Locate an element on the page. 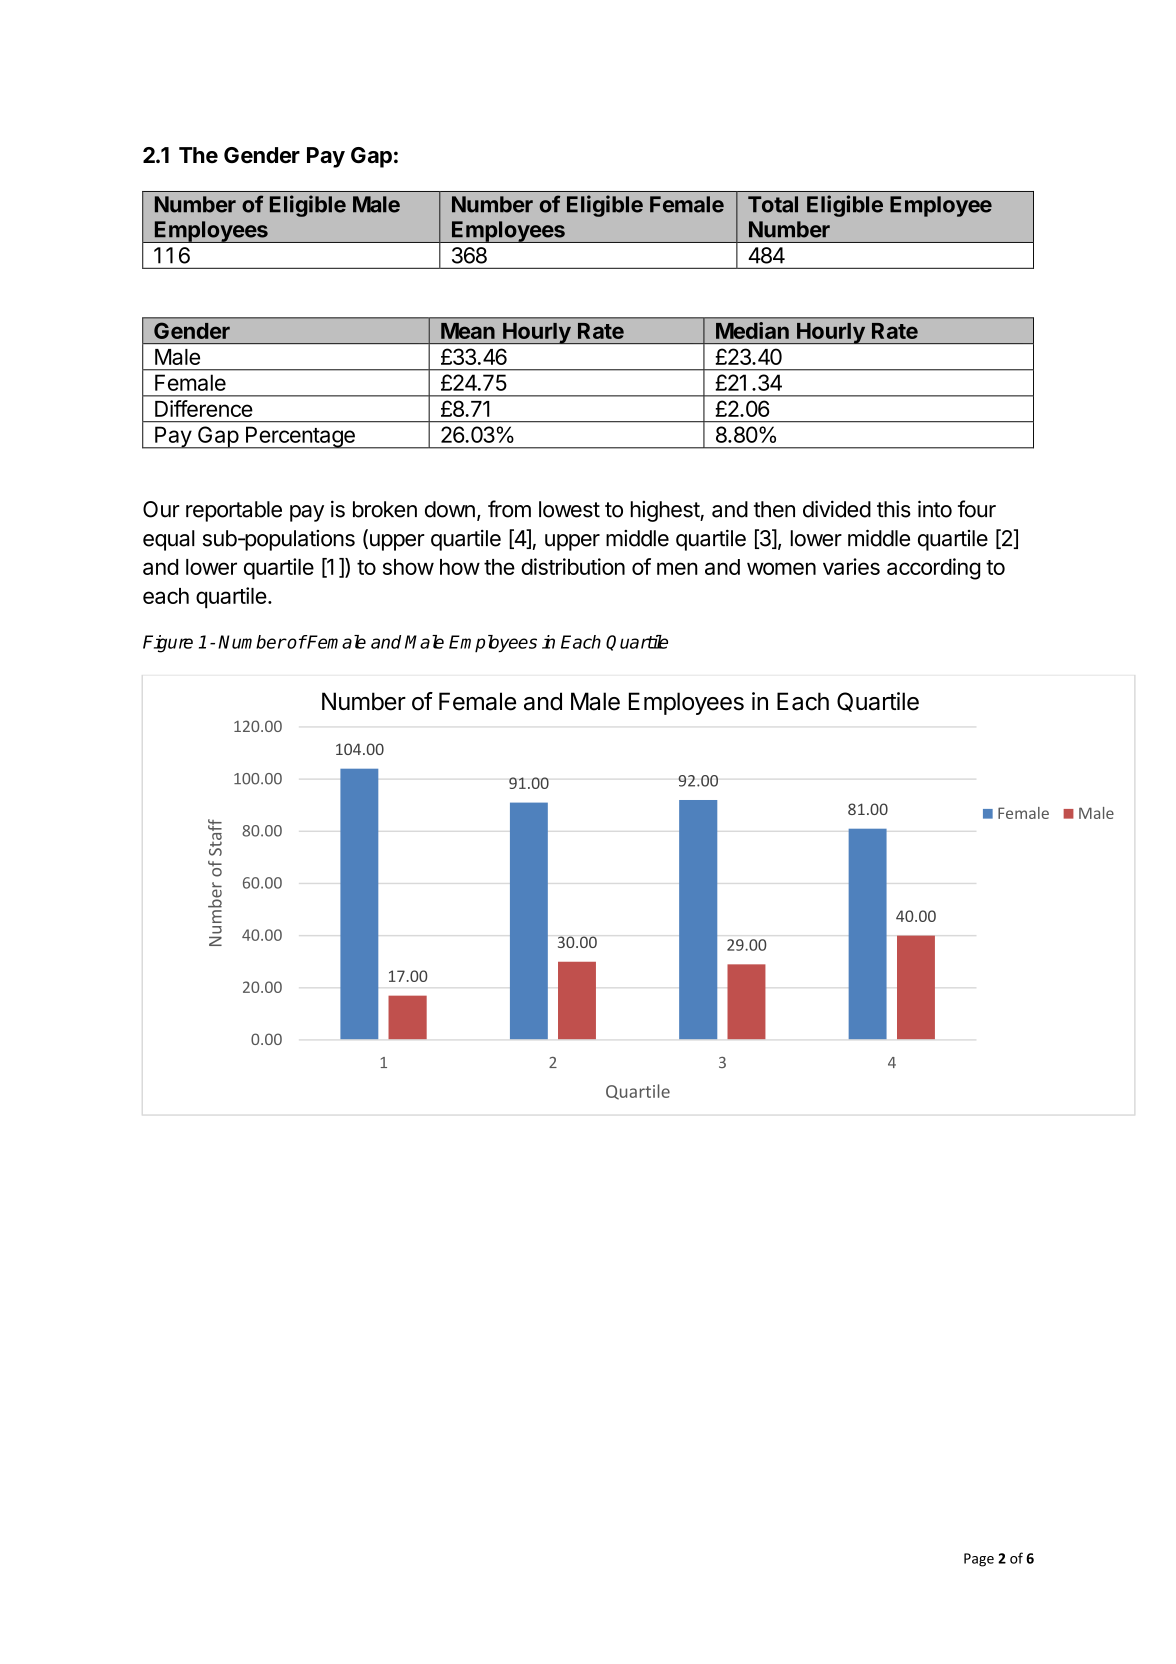  Page is located at coordinates (979, 1560).
